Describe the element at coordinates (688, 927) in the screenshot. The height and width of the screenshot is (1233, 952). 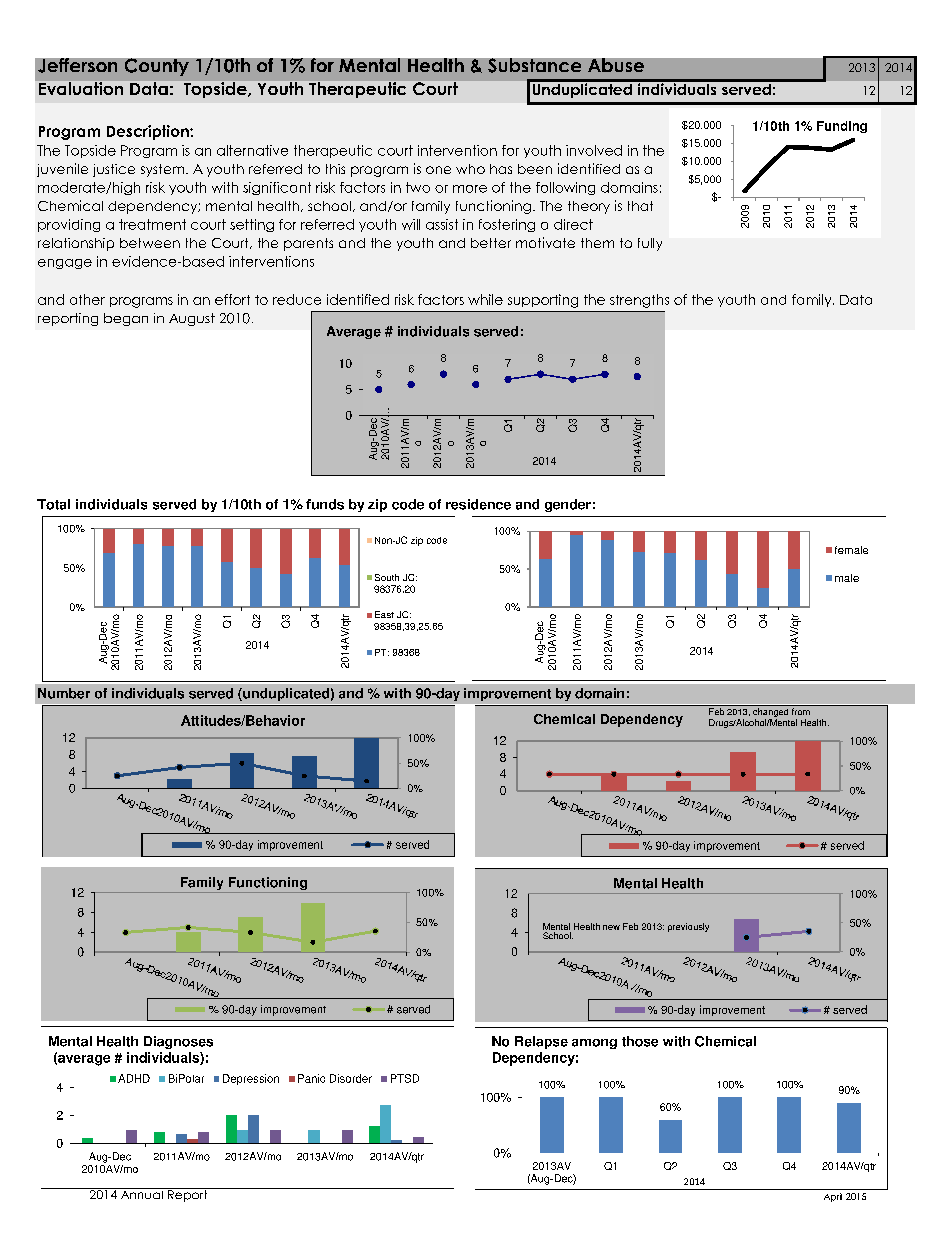
I see `previously` at that location.
